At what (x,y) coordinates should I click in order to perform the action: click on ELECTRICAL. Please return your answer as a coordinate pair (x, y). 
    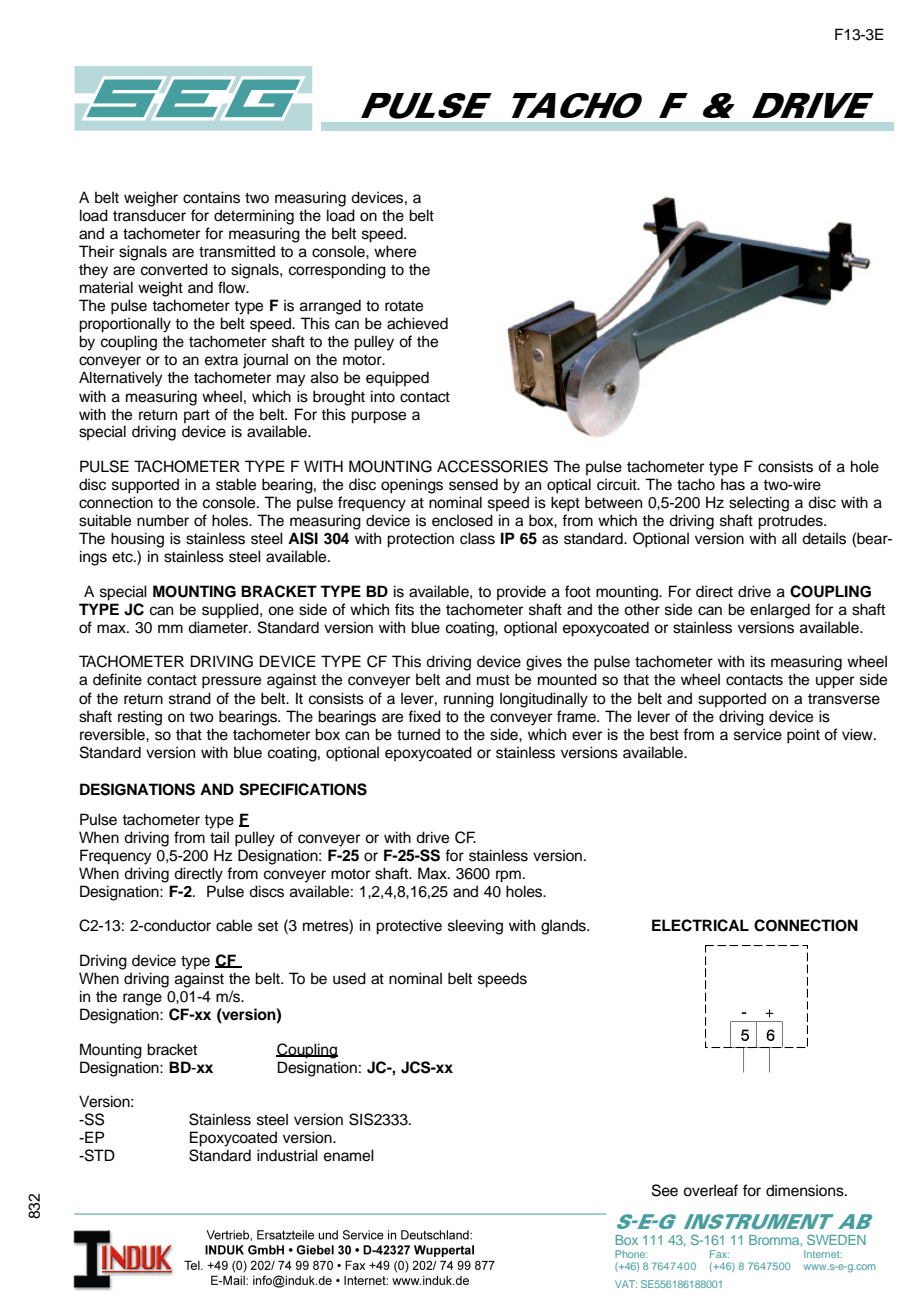
    Looking at the image, I should click on (700, 925).
